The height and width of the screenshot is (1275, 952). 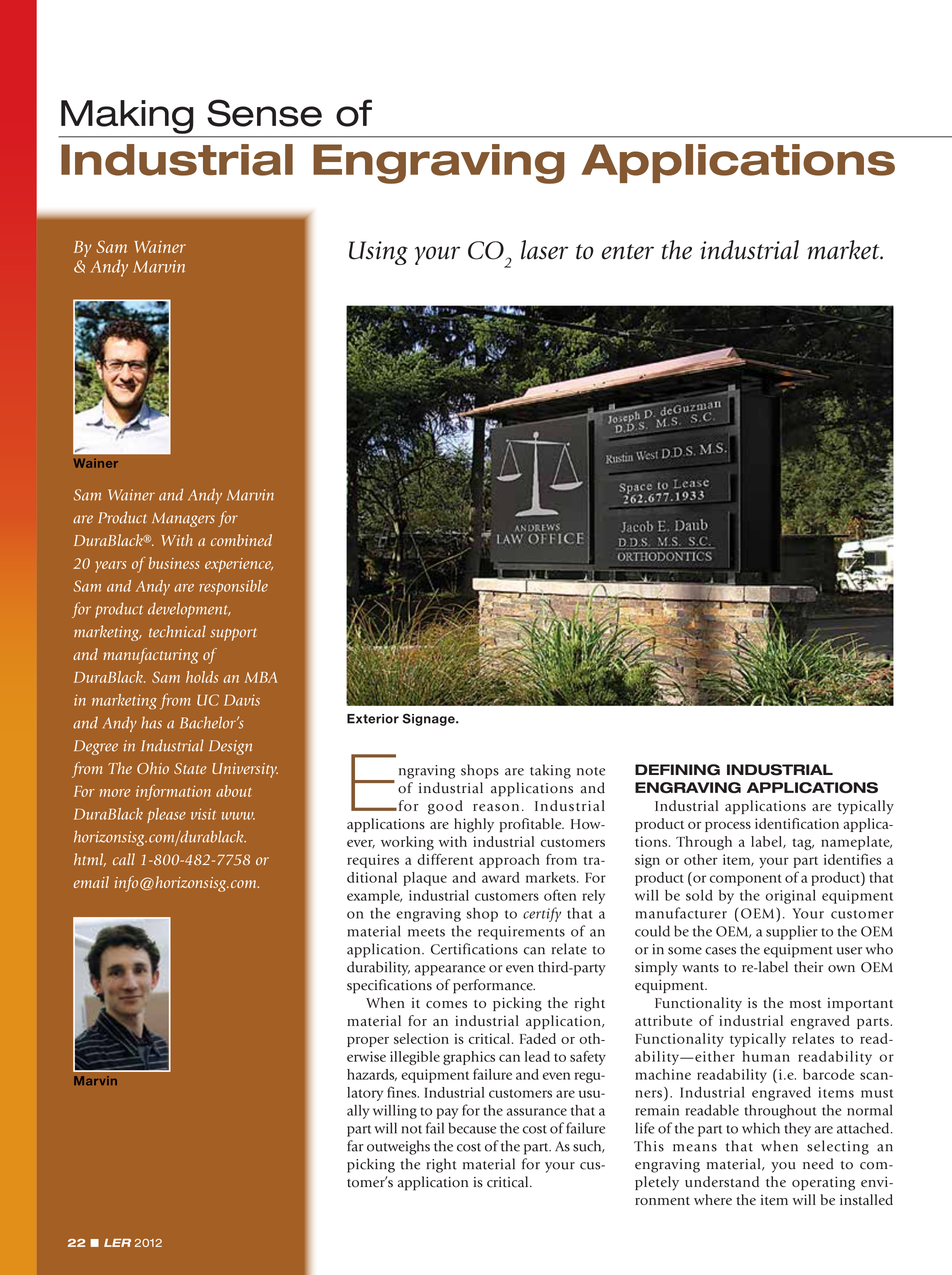 What do you see at coordinates (472, 1128) in the screenshot?
I see `because` at bounding box center [472, 1128].
